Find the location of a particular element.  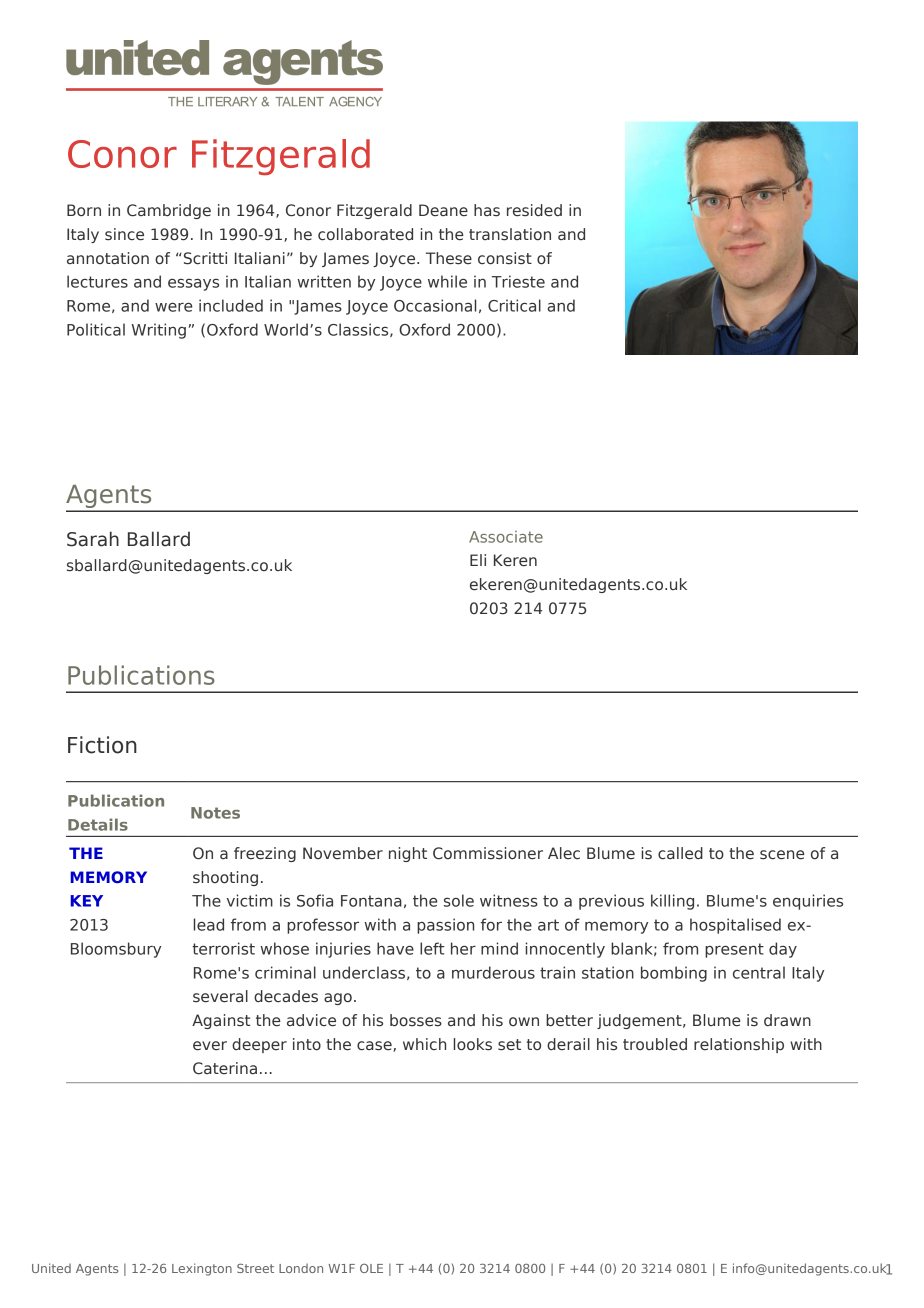

Associate is located at coordinates (506, 537).
